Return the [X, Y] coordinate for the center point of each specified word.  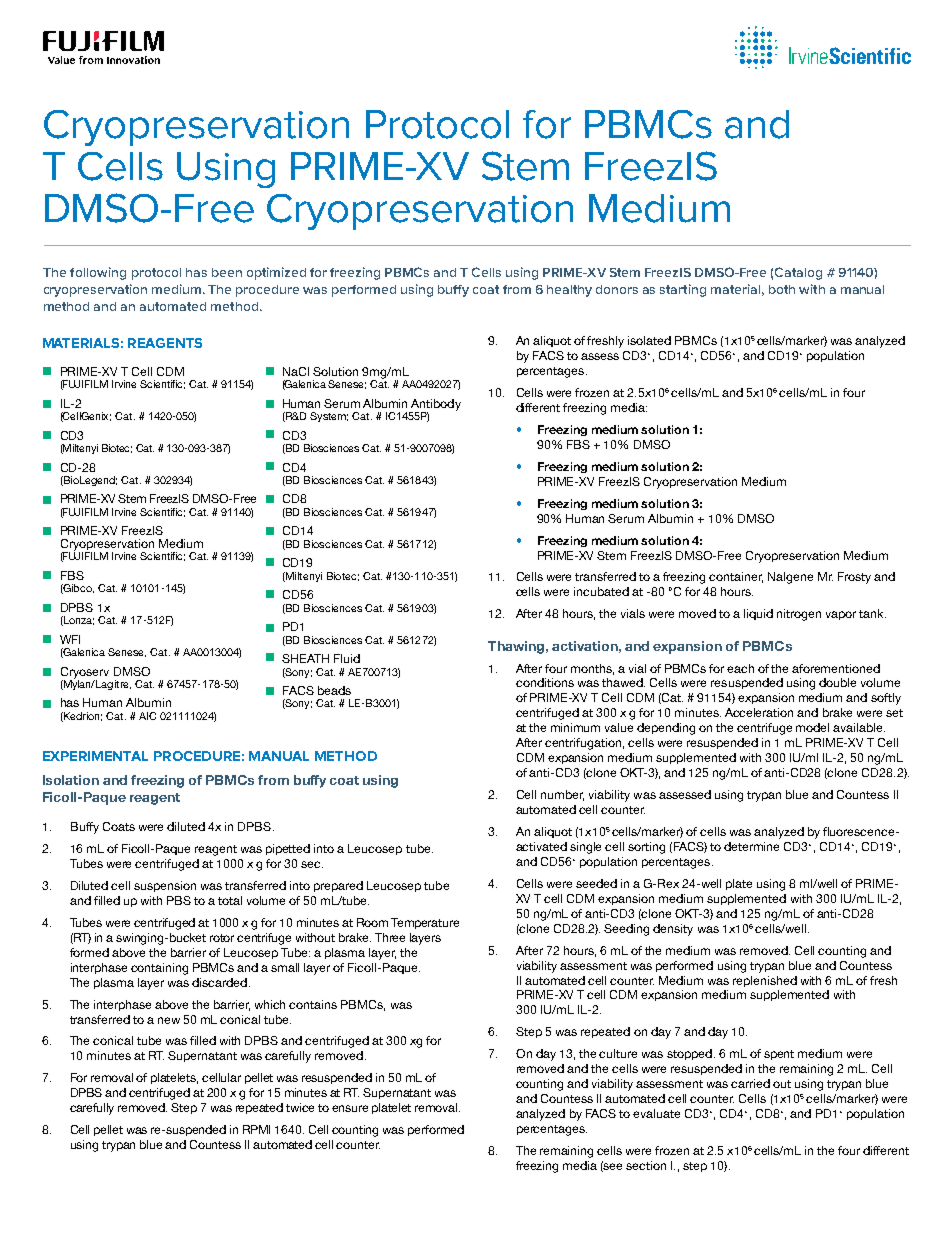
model [812, 727]
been [227, 272]
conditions [545, 682]
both [782, 289]
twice [300, 1107]
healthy [569, 291]
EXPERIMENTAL [95, 756]
